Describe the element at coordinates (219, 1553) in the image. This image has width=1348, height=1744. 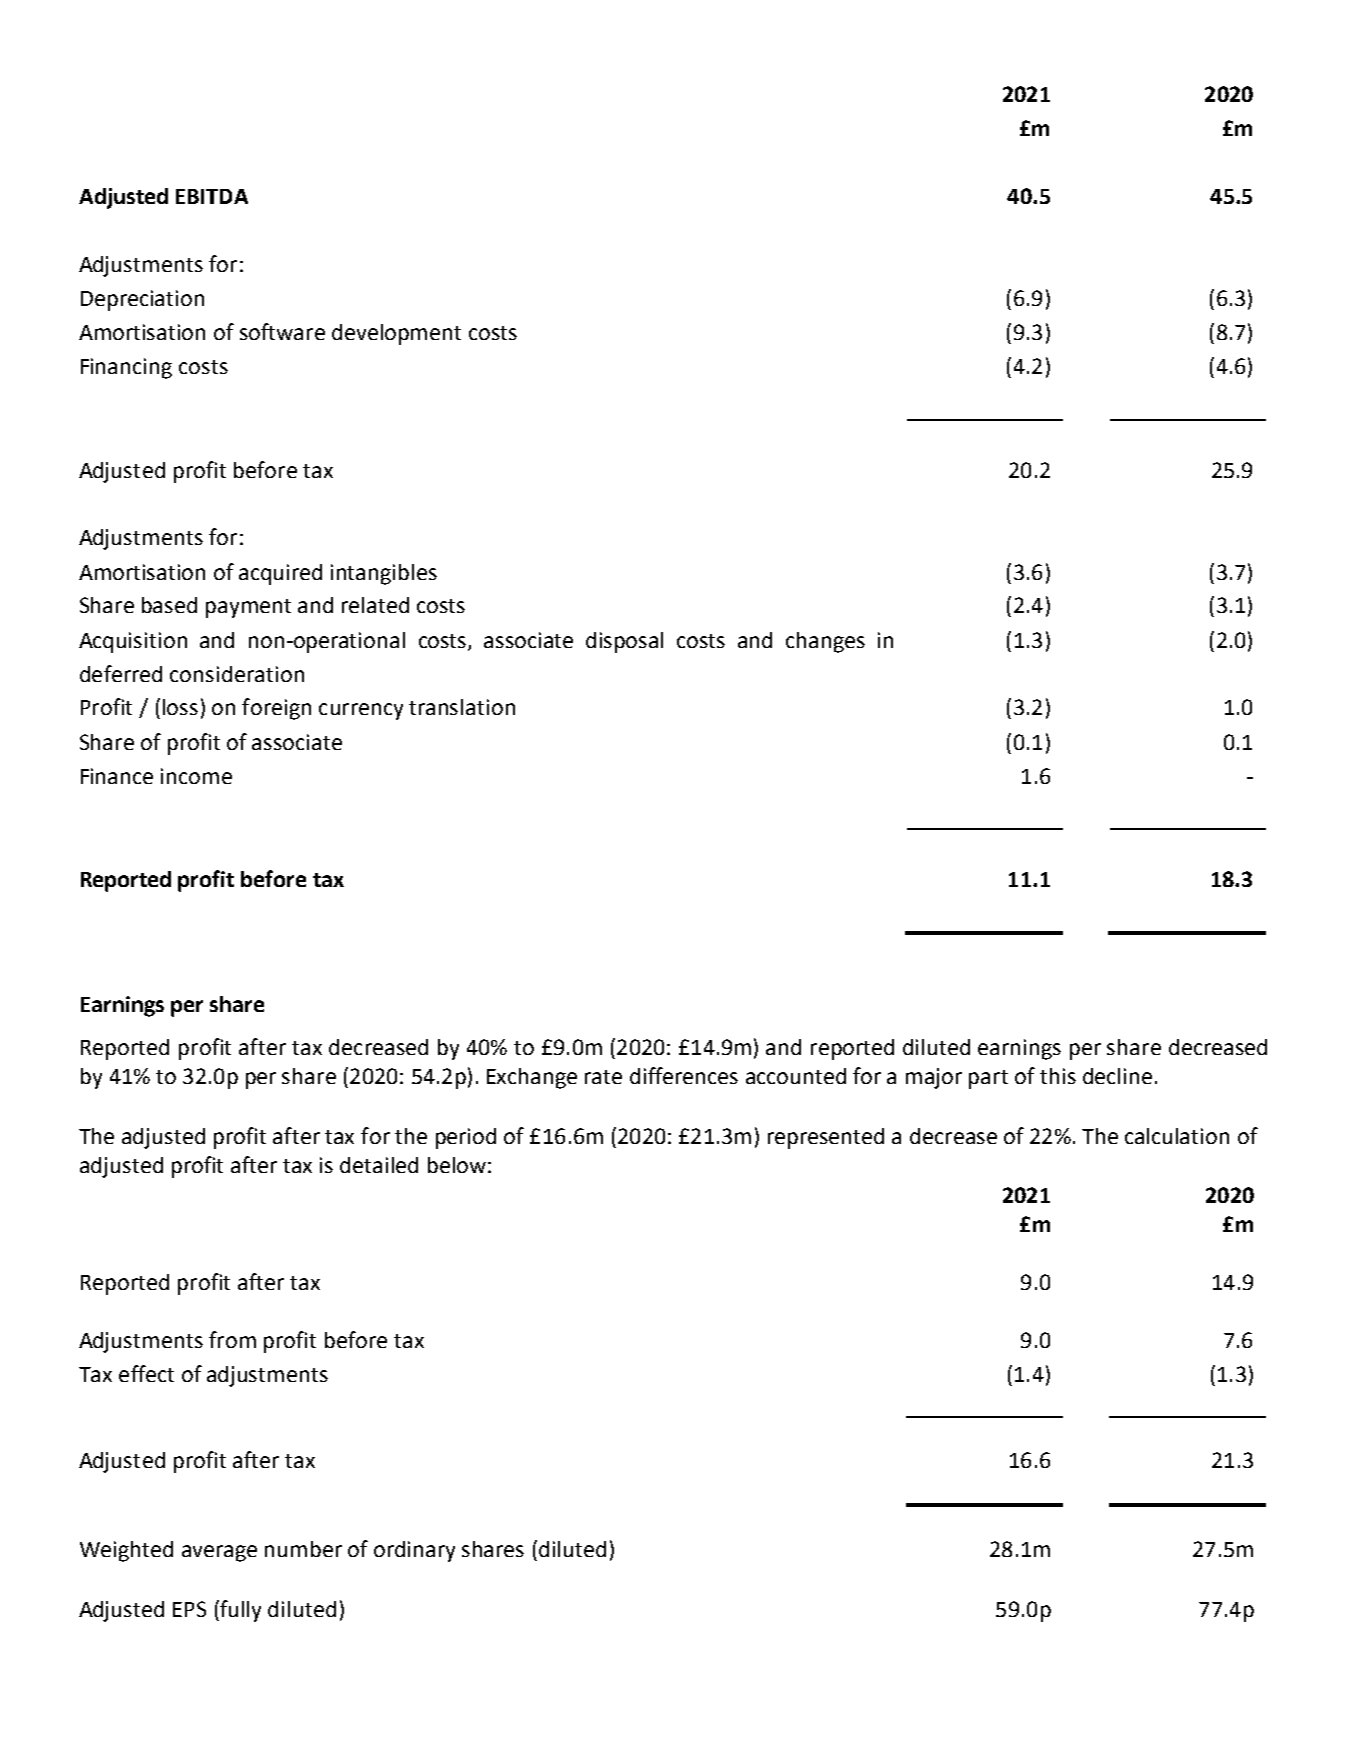
I see `average` at that location.
